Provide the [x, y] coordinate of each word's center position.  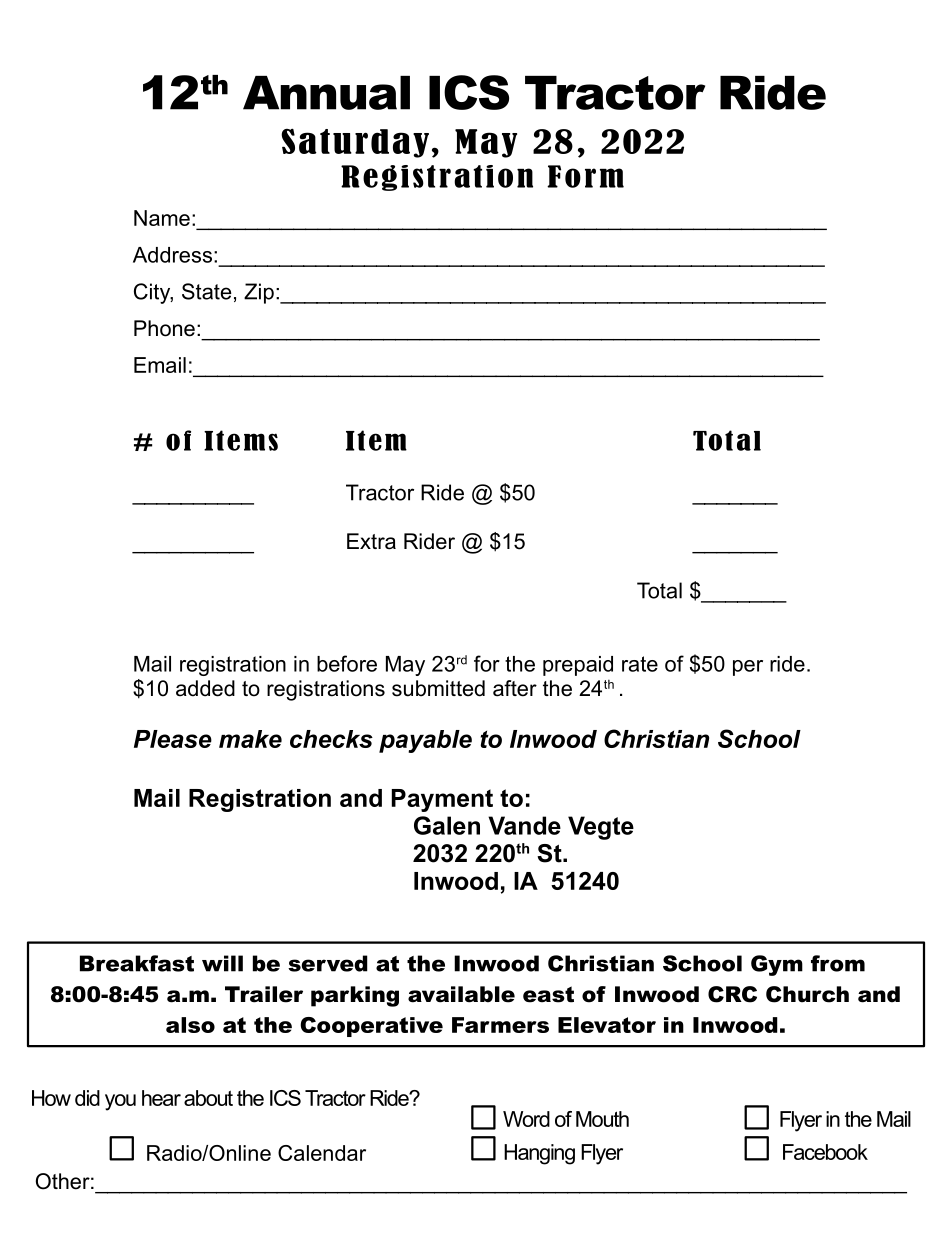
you [120, 1102]
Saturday [355, 143]
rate [640, 664]
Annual [326, 93]
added [205, 688]
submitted [438, 688]
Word [526, 1119]
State [206, 291]
